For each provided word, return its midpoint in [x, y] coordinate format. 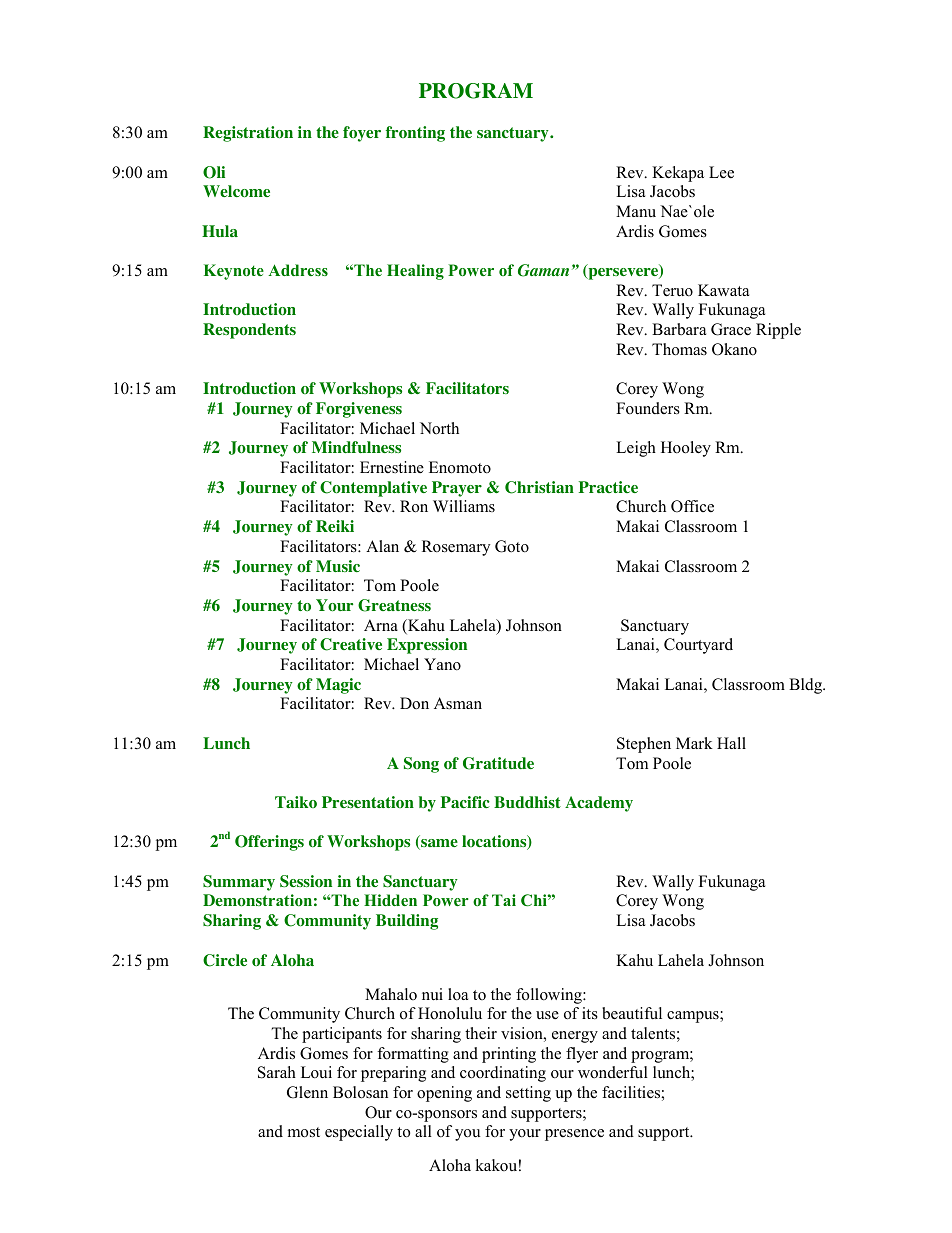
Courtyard [698, 646]
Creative [351, 644]
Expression [427, 646]
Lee [721, 172]
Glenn [307, 1092]
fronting [415, 134]
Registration [248, 134]
